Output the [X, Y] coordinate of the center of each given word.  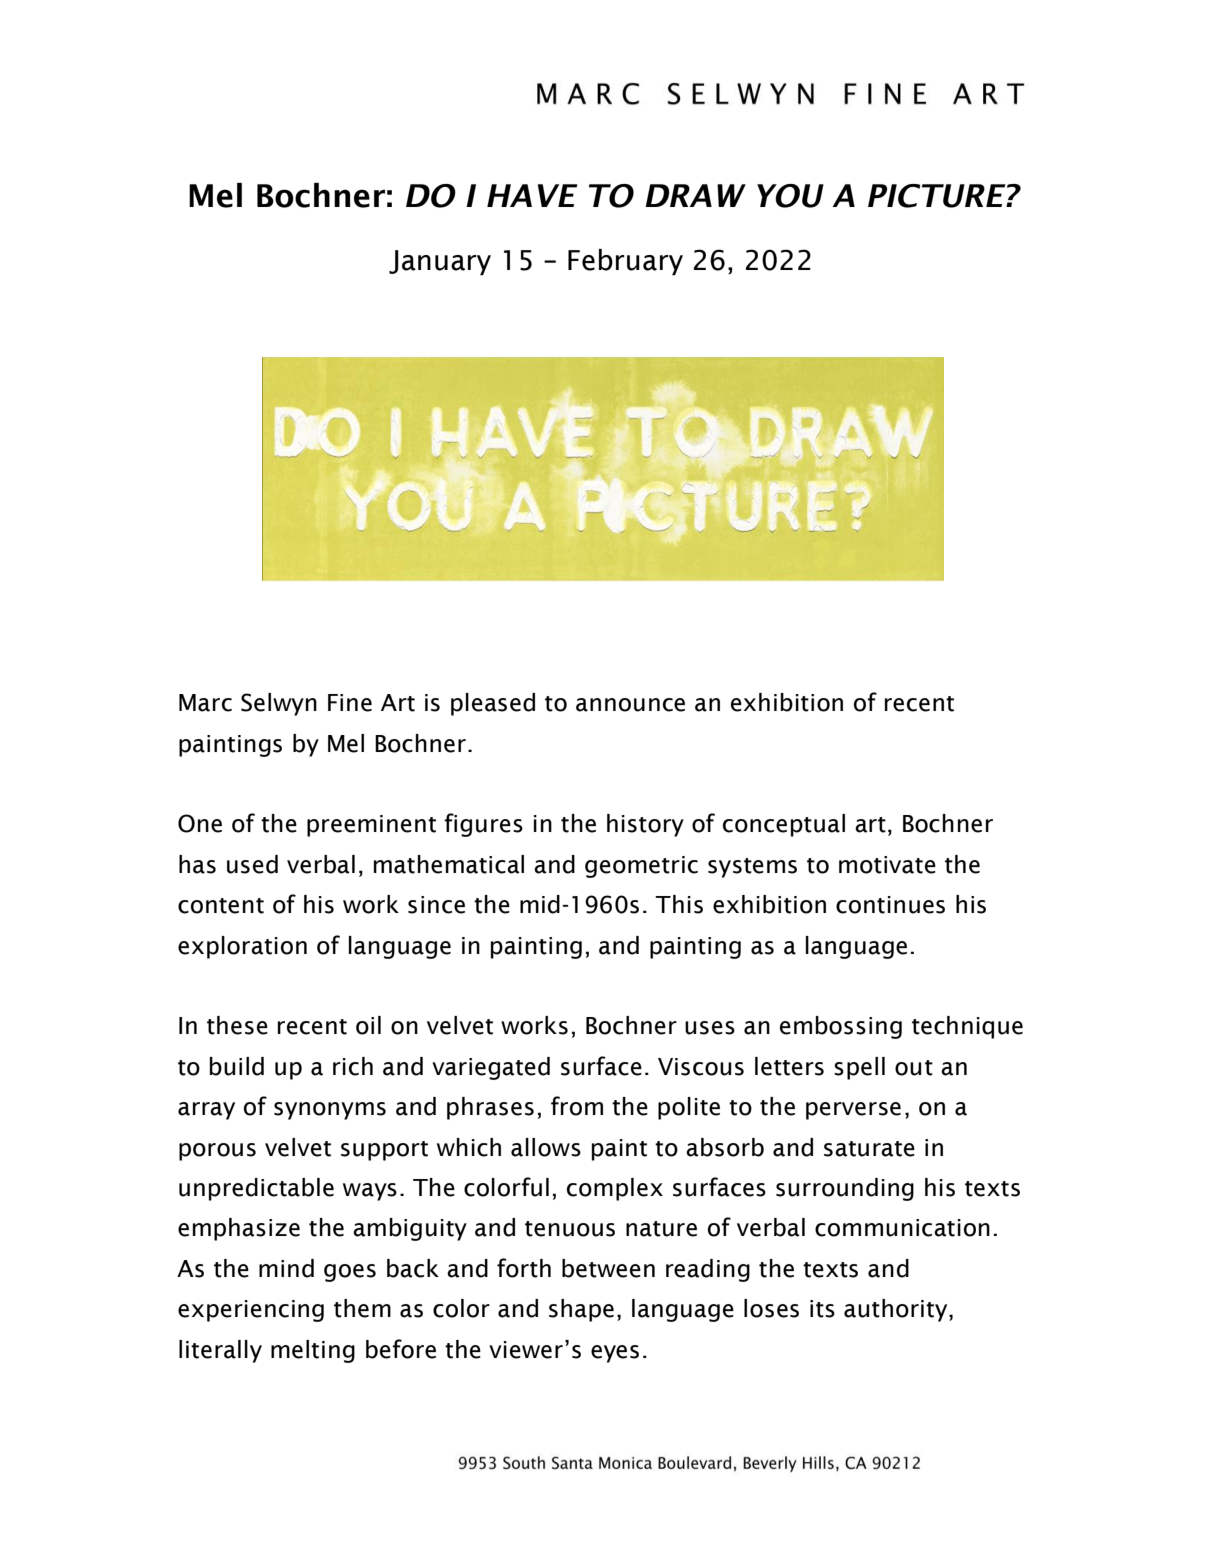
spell [859, 1068]
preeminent [371, 826]
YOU [790, 196]
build [237, 1066]
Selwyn [279, 704]
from [577, 1106]
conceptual [784, 825]
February [625, 262]
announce [630, 705]
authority [897, 1310]
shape [581, 1310]
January [440, 263]
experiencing [251, 1311]
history [645, 825]
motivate [887, 865]
